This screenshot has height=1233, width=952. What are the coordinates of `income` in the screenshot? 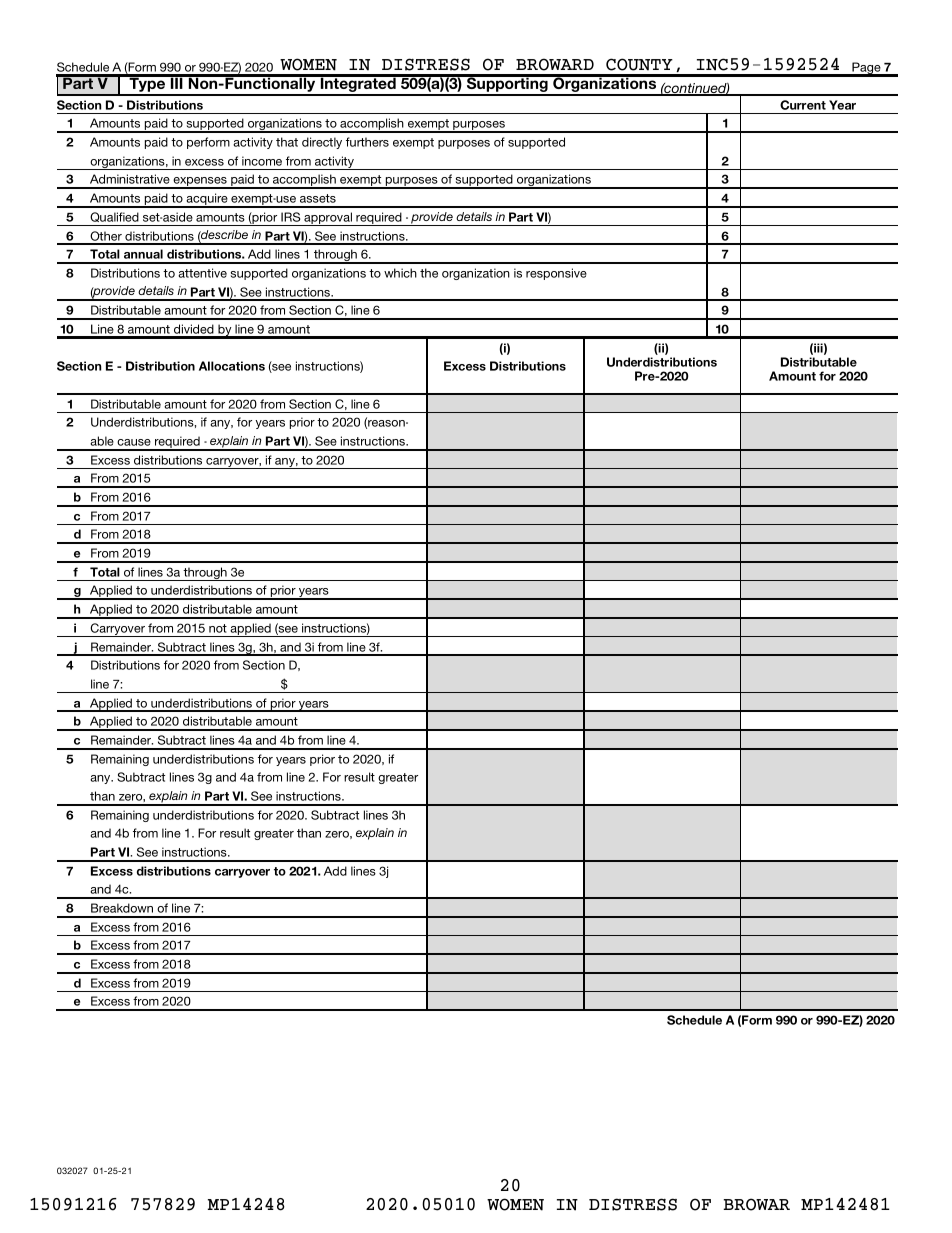 It's located at (262, 161).
